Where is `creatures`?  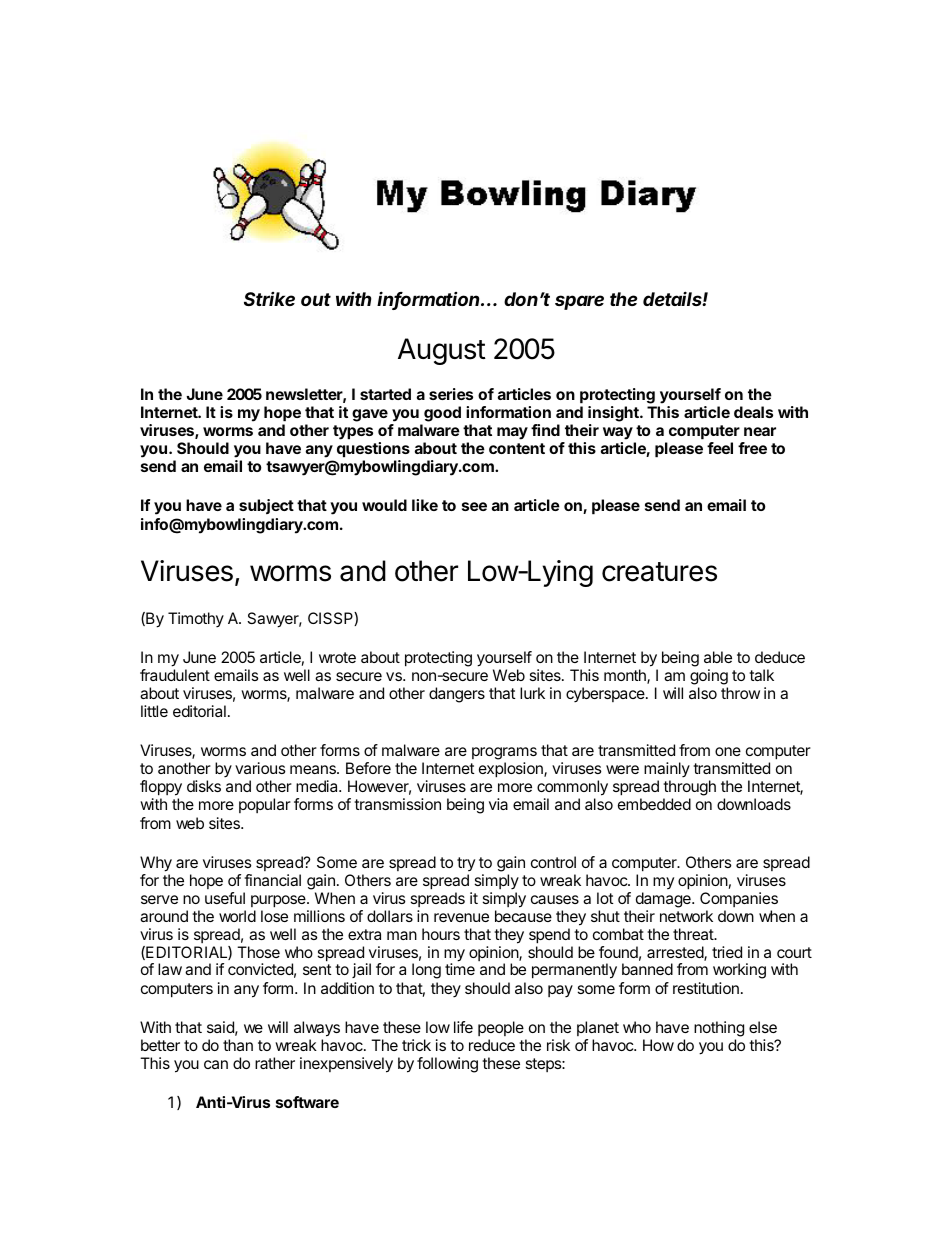 creatures is located at coordinates (659, 572).
